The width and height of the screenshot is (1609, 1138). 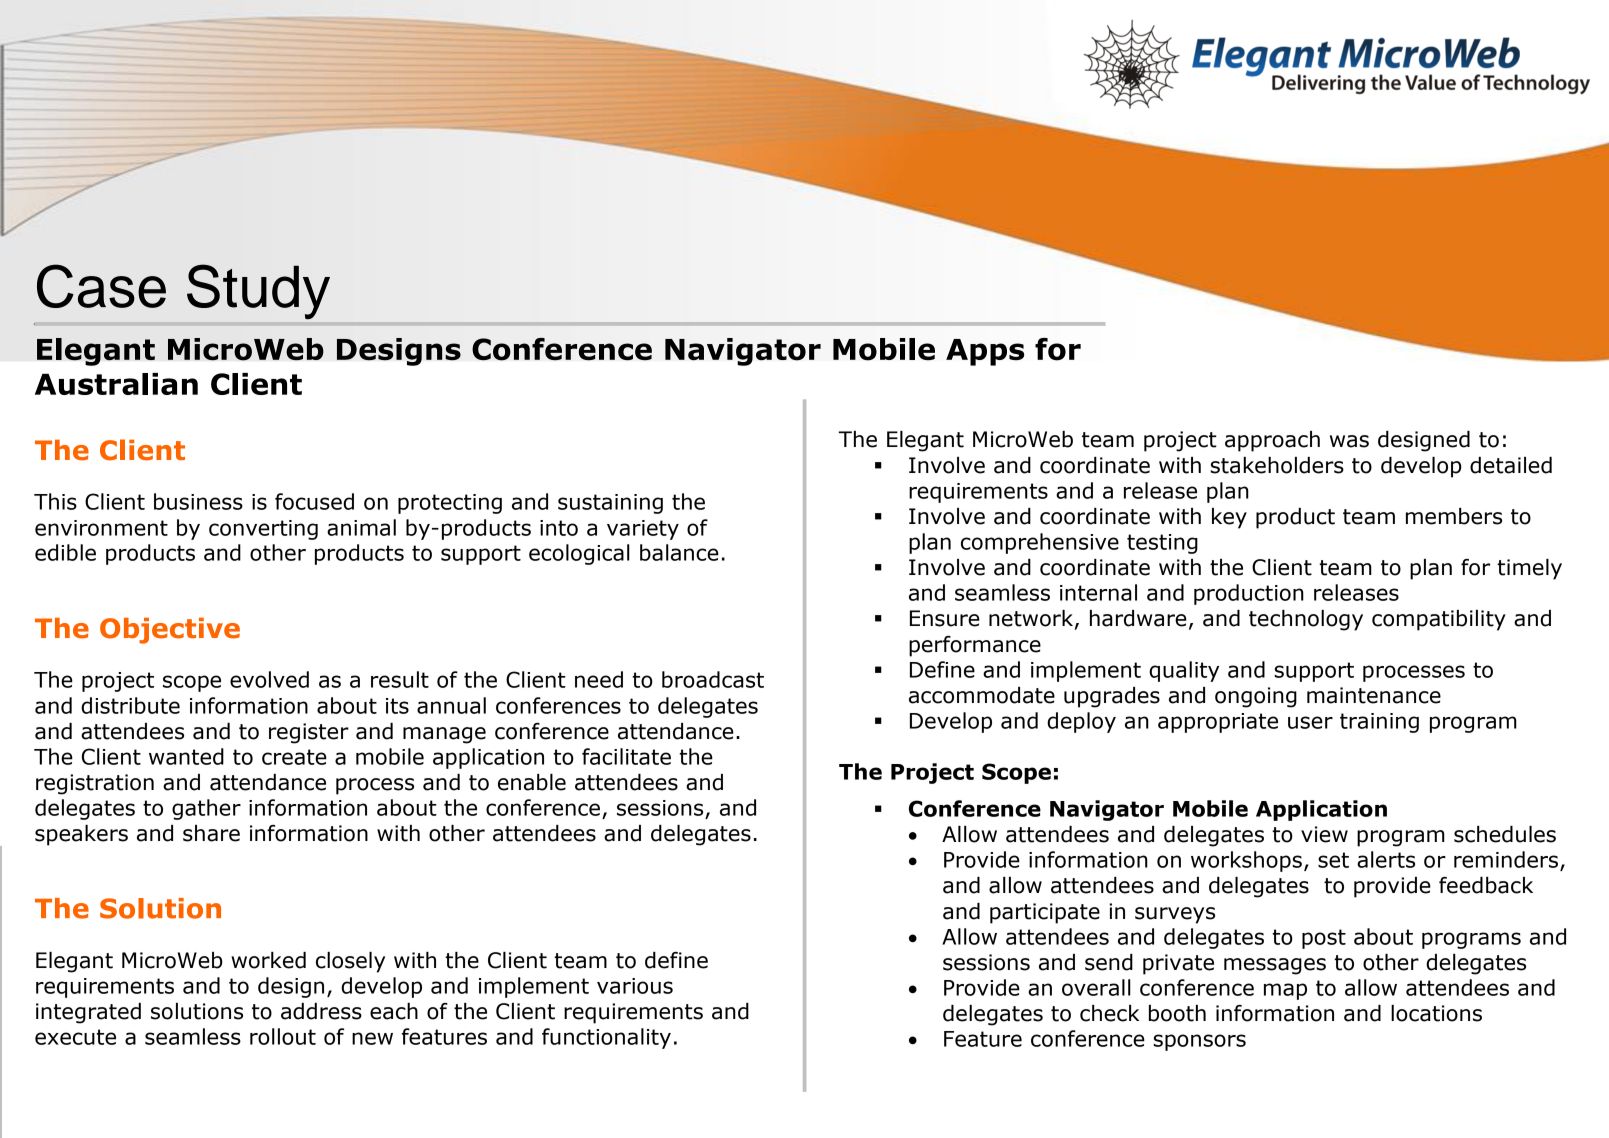 What do you see at coordinates (606, 1038) in the screenshot?
I see `functionality` at bounding box center [606, 1038].
